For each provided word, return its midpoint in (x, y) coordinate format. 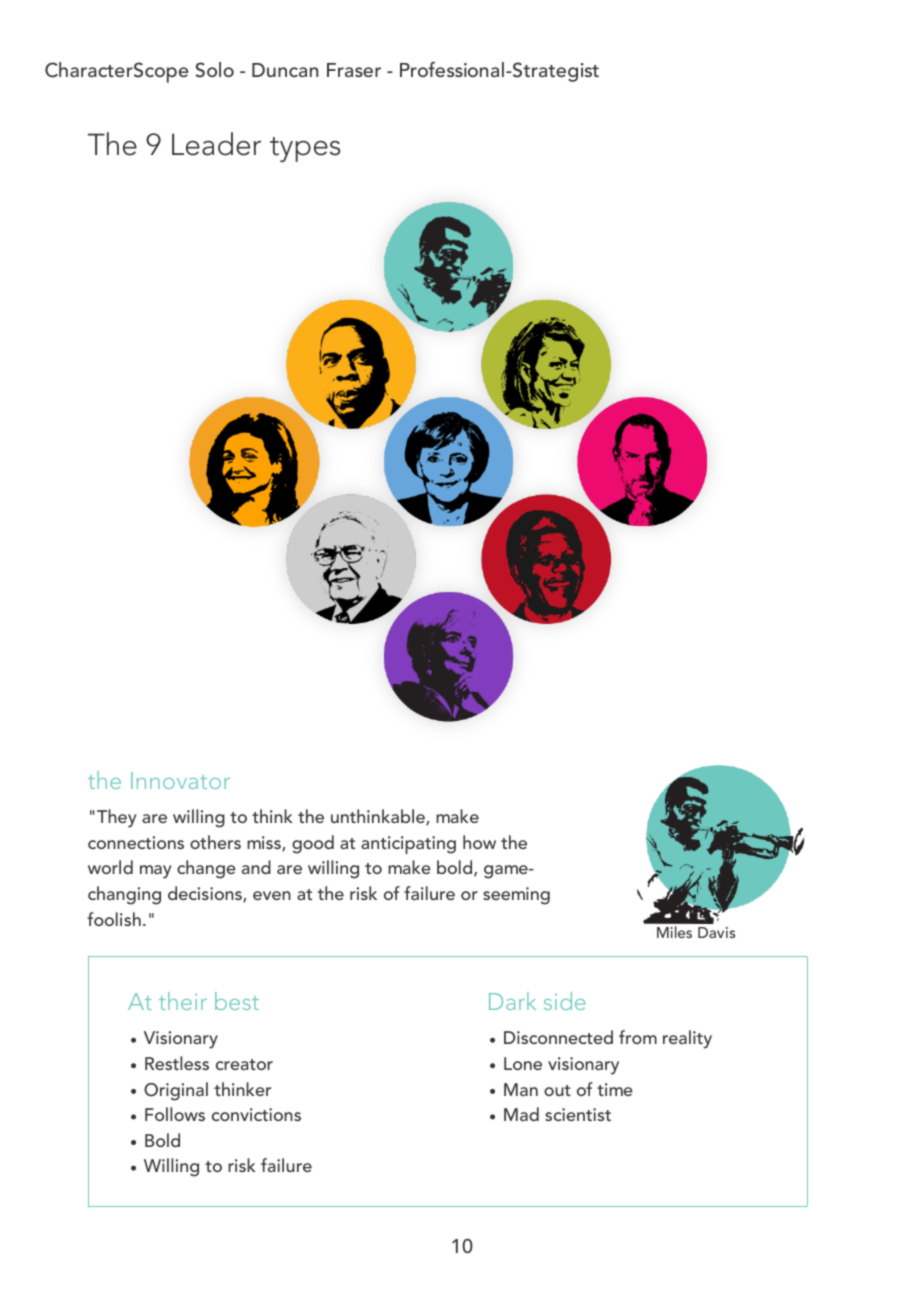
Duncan (285, 70)
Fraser (354, 70)
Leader (216, 144)
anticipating (408, 845)
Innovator (180, 780)
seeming (516, 896)
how (479, 842)
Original (176, 1091)
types (305, 149)
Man (521, 1089)
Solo (214, 70)
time (615, 1089)
